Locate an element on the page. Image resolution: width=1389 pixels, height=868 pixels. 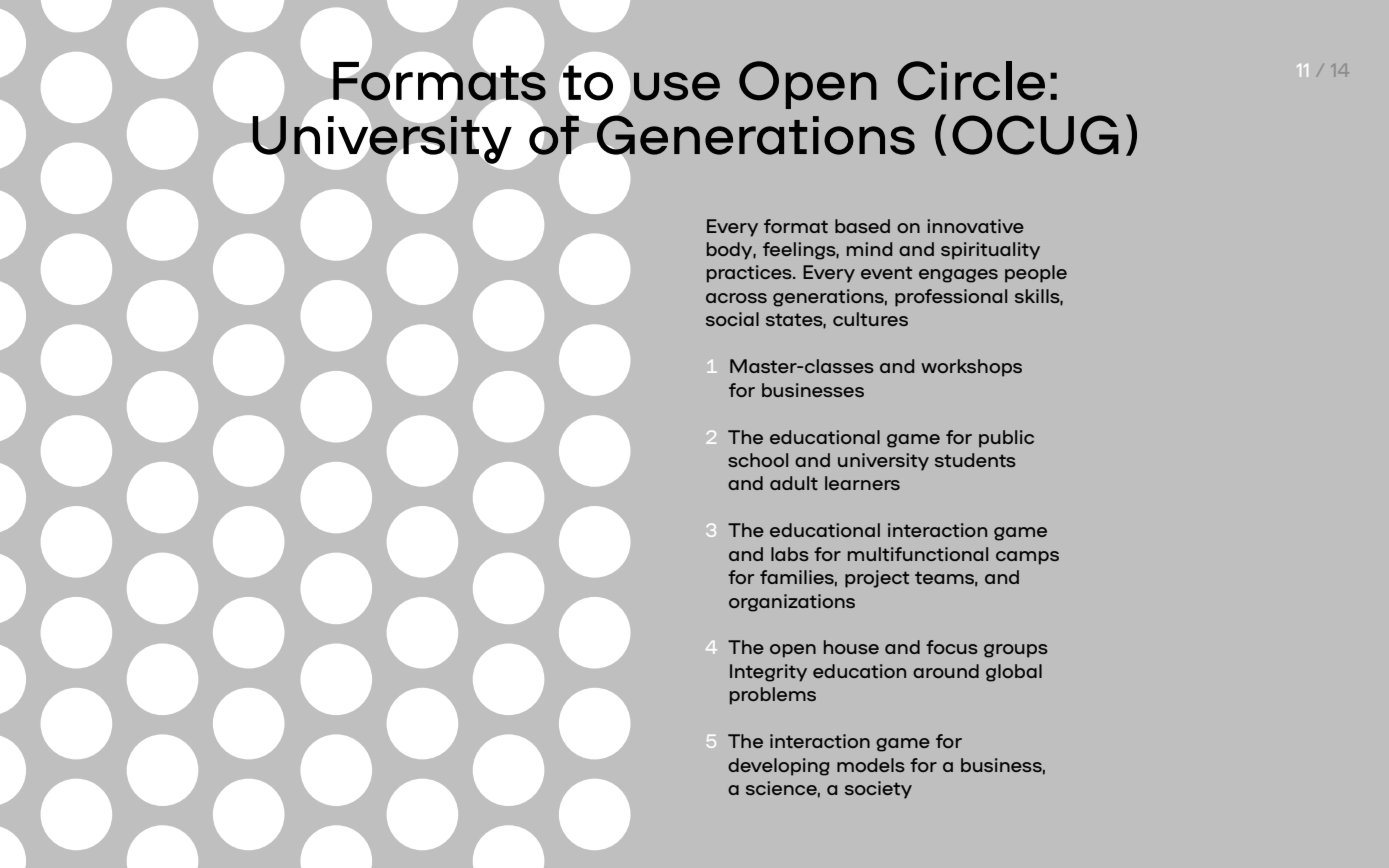
based is located at coordinates (862, 226).
